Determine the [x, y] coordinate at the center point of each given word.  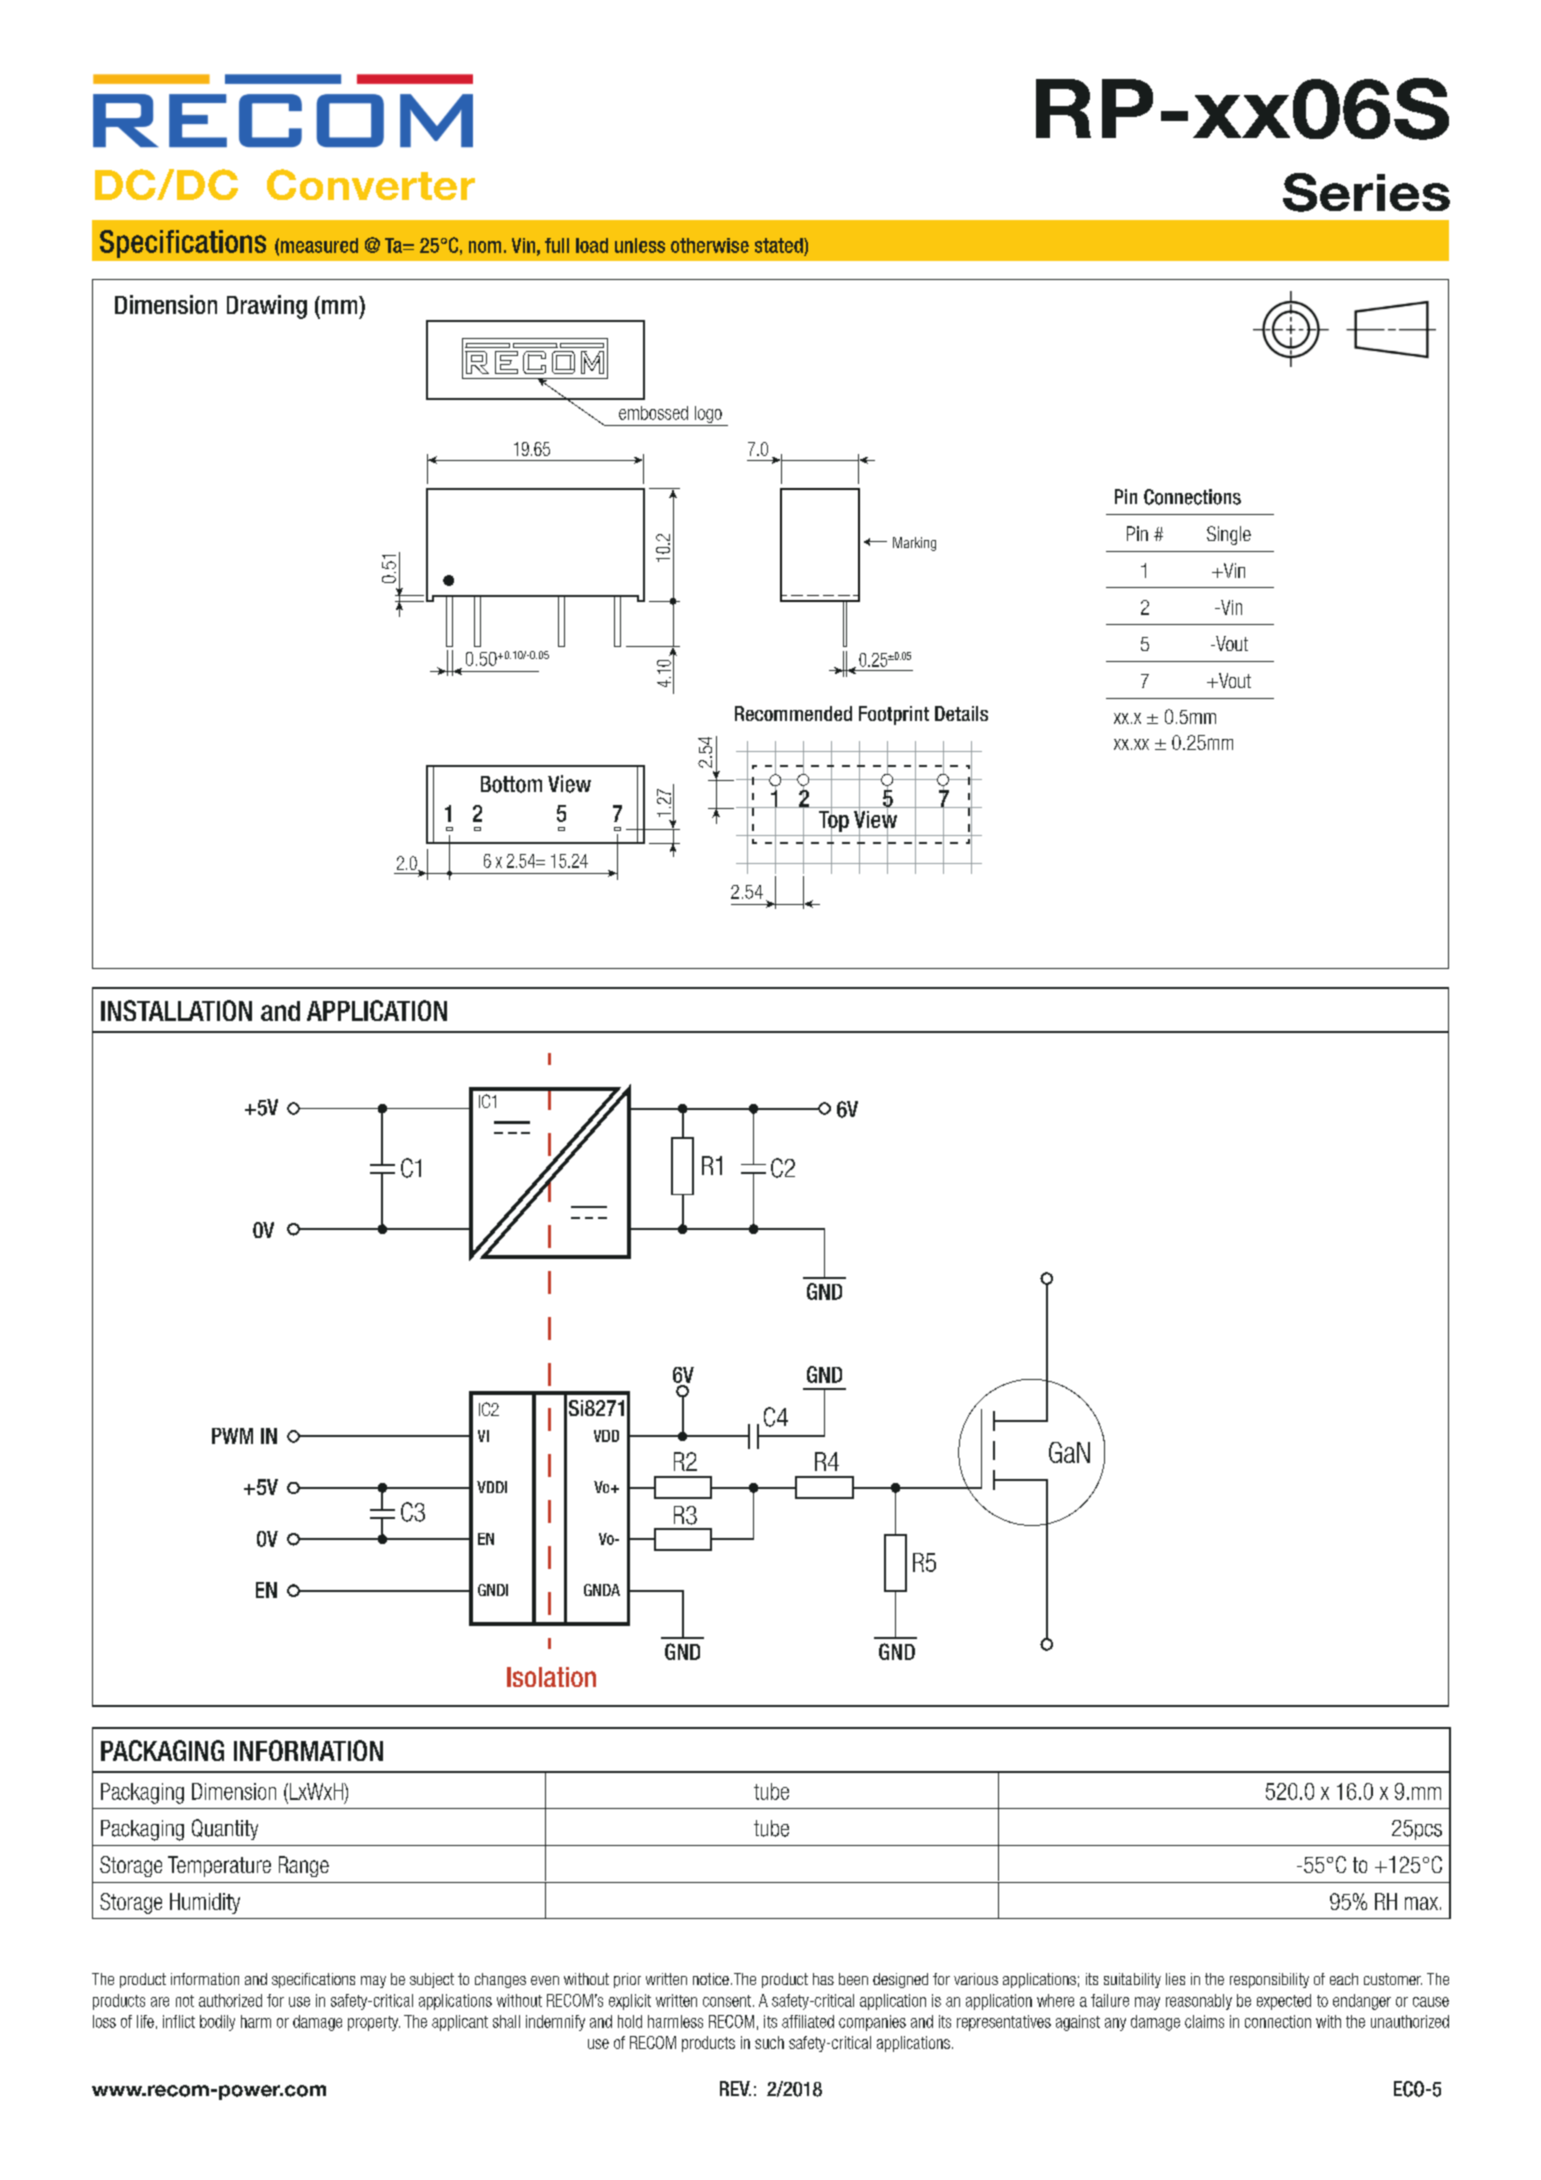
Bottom [511, 784]
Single [1229, 535]
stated [780, 245]
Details [961, 713]
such [769, 2042]
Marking [914, 544]
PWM [232, 1436]
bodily [217, 2023]
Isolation [551, 1677]
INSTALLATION [176, 1010]
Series [1366, 192]
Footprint [894, 715]
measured [319, 245]
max [1421, 1903]
